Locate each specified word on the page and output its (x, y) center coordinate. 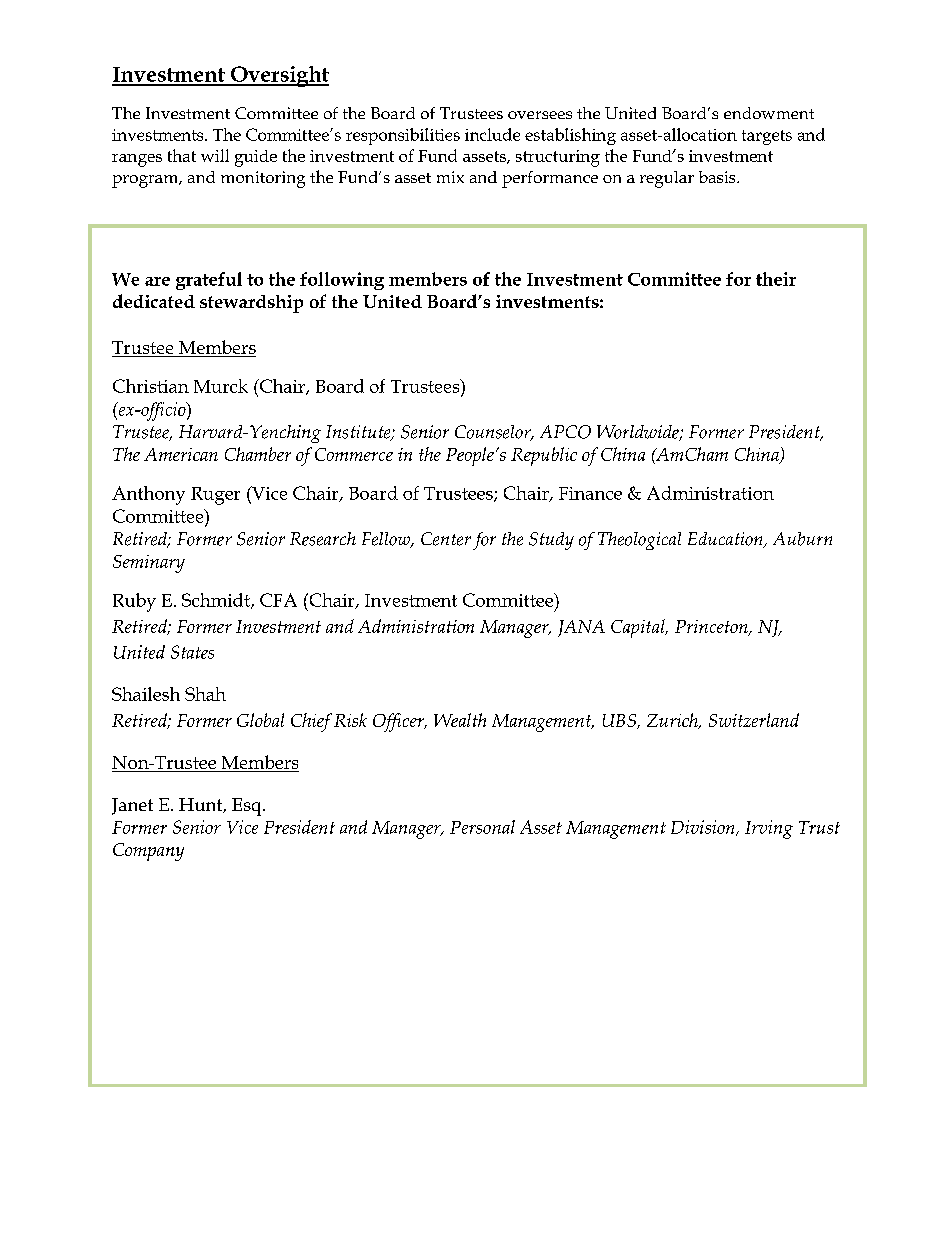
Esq (248, 807)
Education (726, 540)
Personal (482, 827)
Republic (544, 456)
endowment (769, 113)
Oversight (279, 76)
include (492, 134)
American (181, 454)
